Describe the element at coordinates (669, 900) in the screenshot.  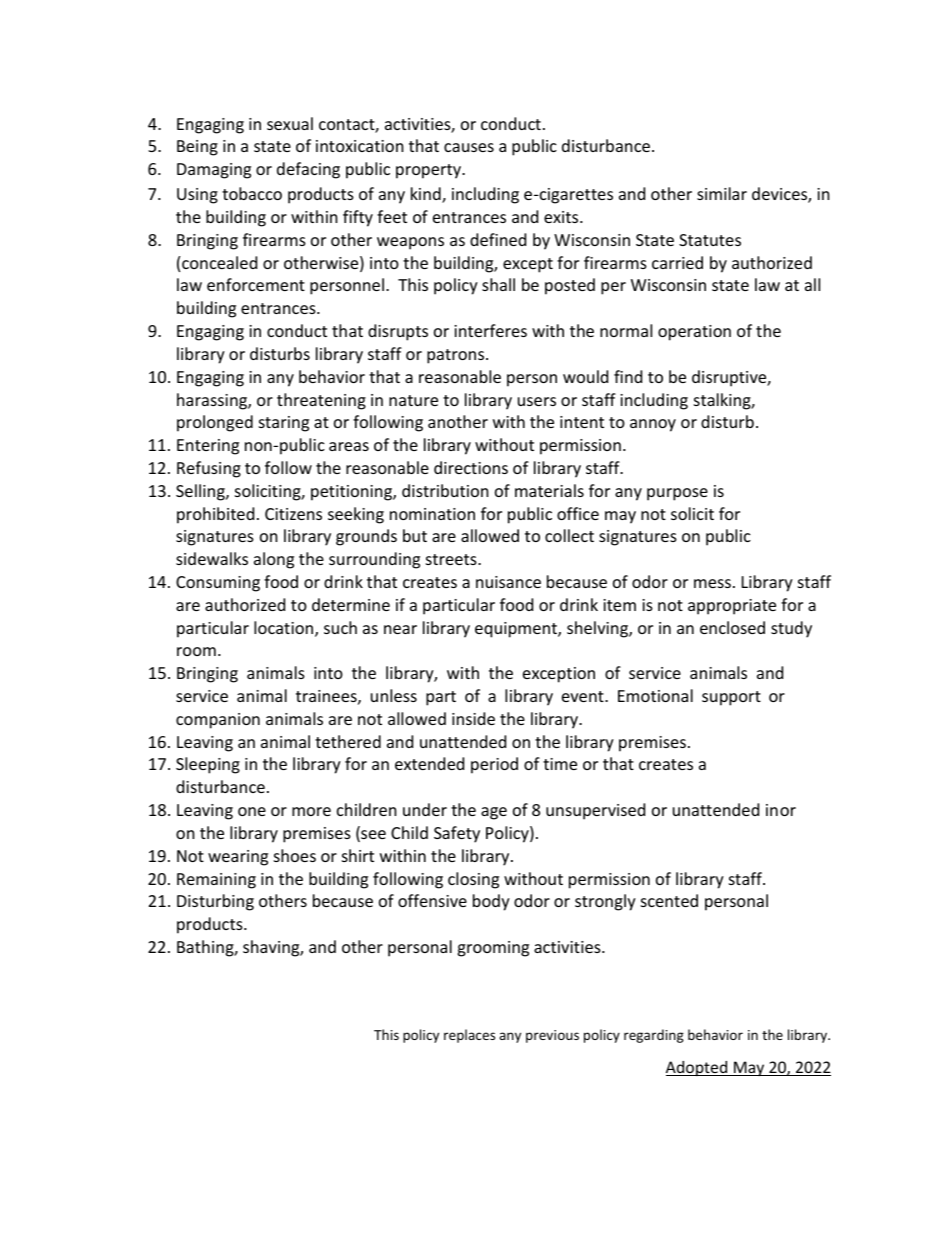
I see `scented` at that location.
